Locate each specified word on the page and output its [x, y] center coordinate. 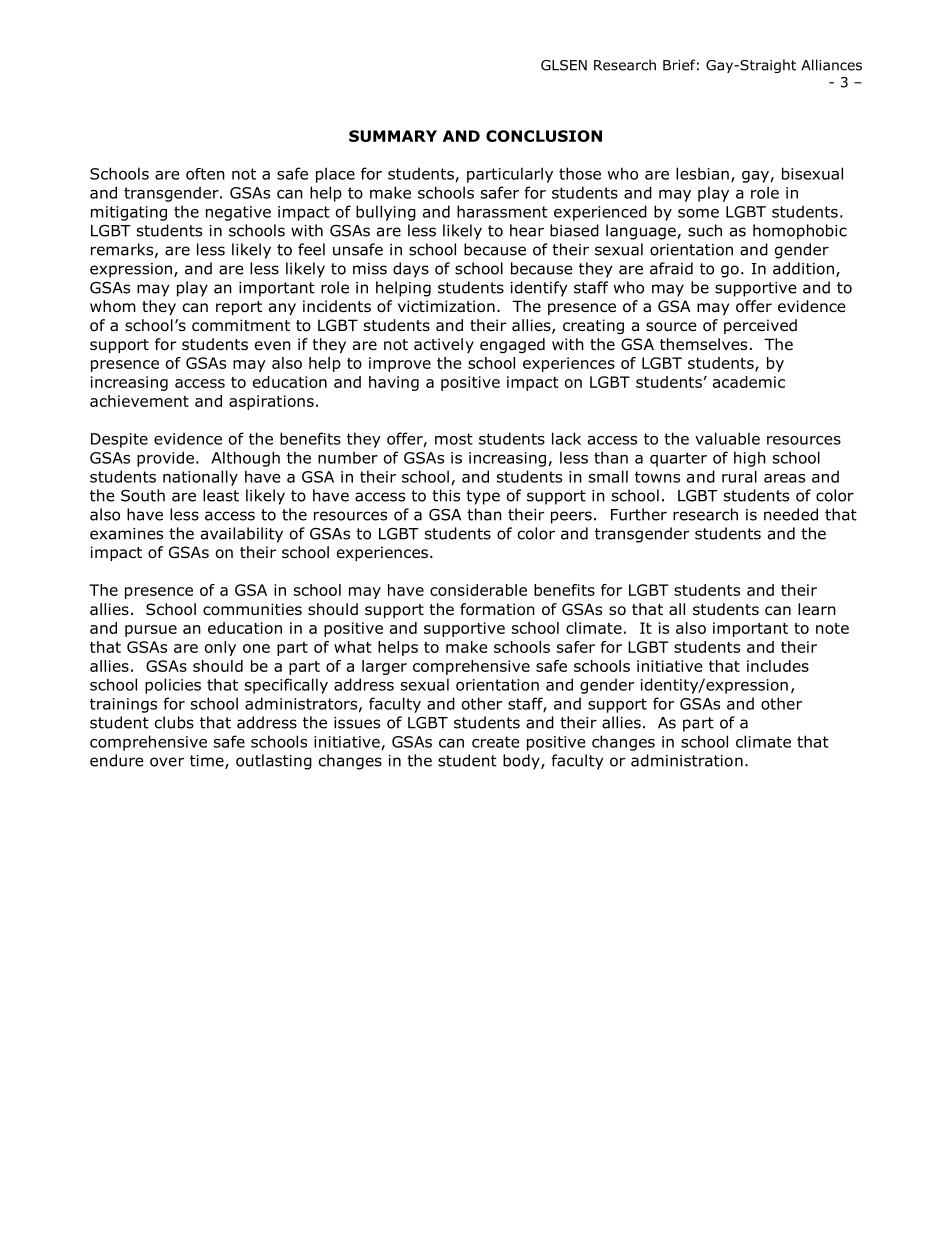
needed [791, 514]
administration [687, 760]
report [239, 308]
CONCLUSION [544, 136]
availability [242, 535]
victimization [446, 306]
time [208, 762]
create [496, 742]
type [483, 497]
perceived [760, 326]
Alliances [831, 65]
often [205, 174]
